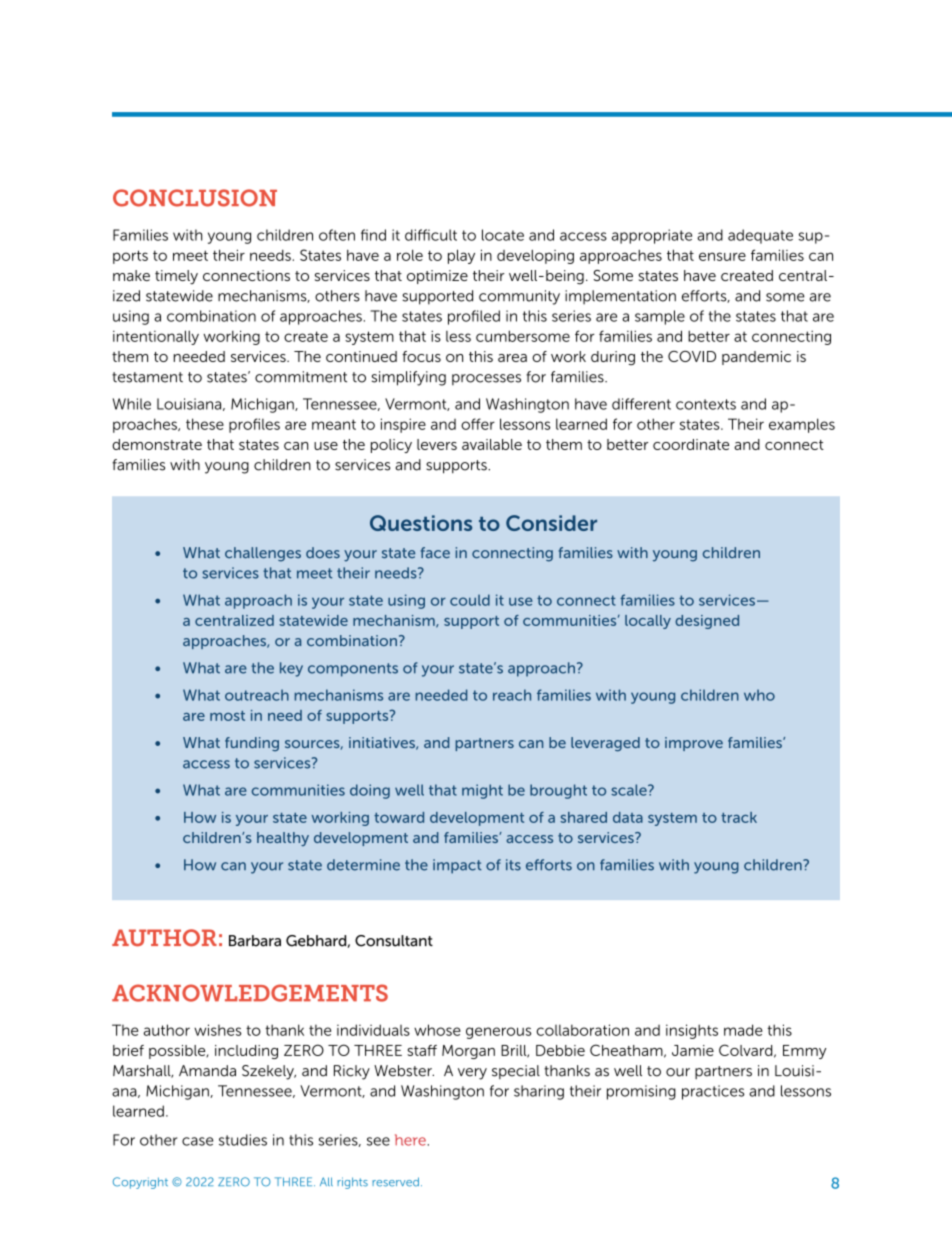 This image has height=1233, width=952. I want to click on difficult, so click(431, 235).
